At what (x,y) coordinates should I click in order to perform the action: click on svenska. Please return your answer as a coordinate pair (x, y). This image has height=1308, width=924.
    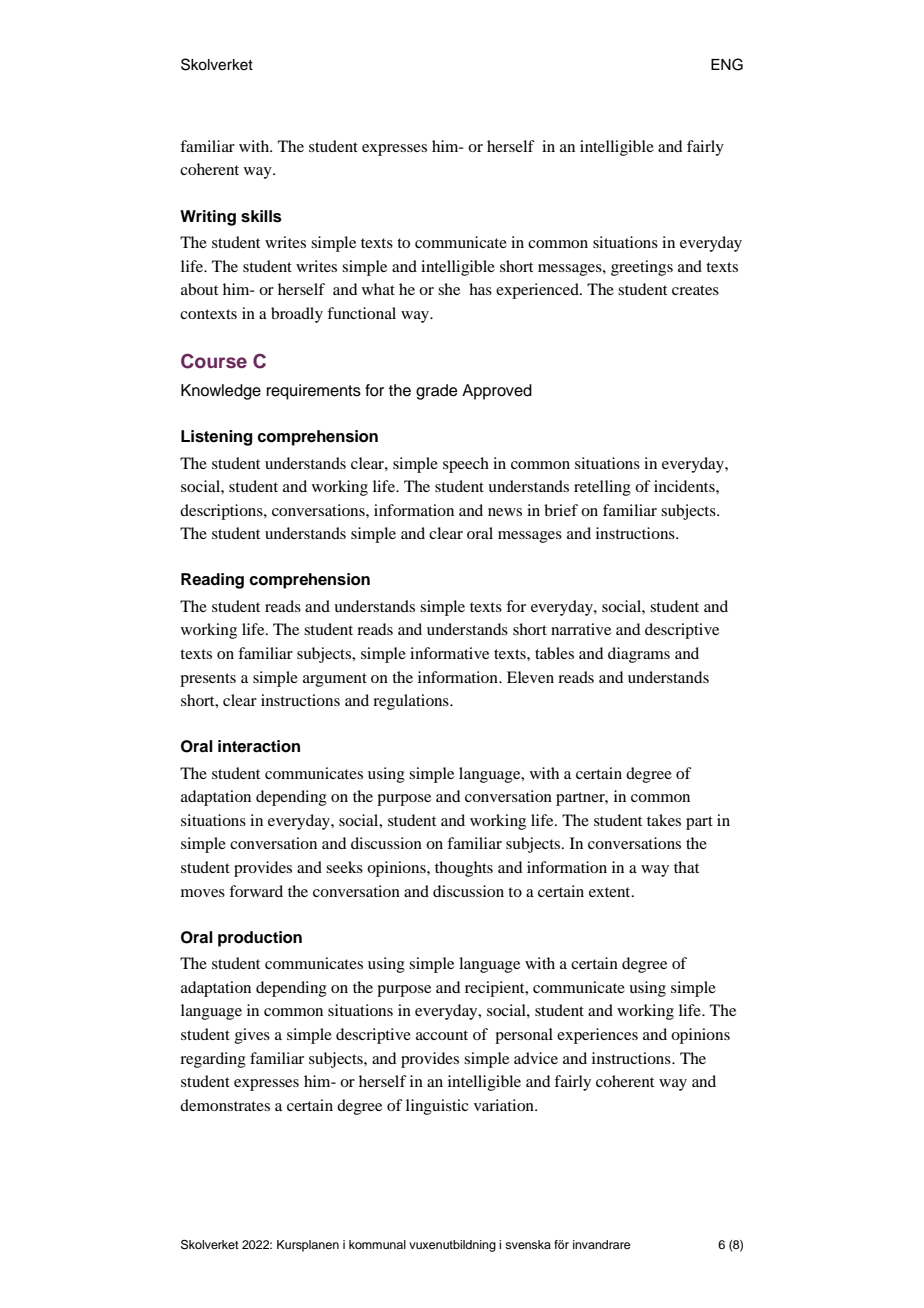
    Looking at the image, I should click on (528, 1244).
